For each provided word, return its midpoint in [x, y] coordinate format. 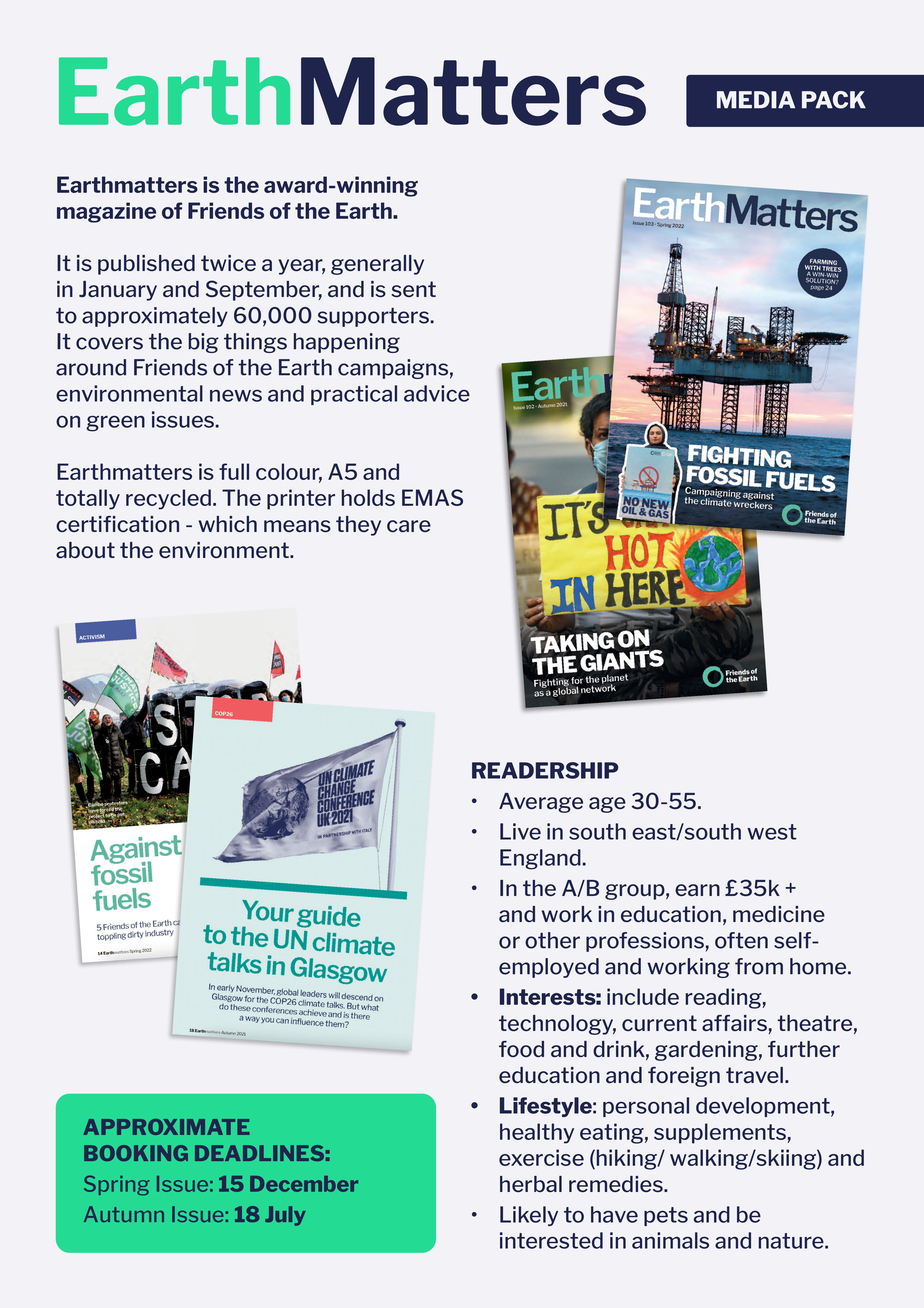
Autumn [124, 1214]
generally [377, 265]
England [541, 859]
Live [520, 831]
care [409, 526]
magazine [106, 212]
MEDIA [756, 100]
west [772, 832]
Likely [529, 1216]
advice [437, 393]
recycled [168, 499]
